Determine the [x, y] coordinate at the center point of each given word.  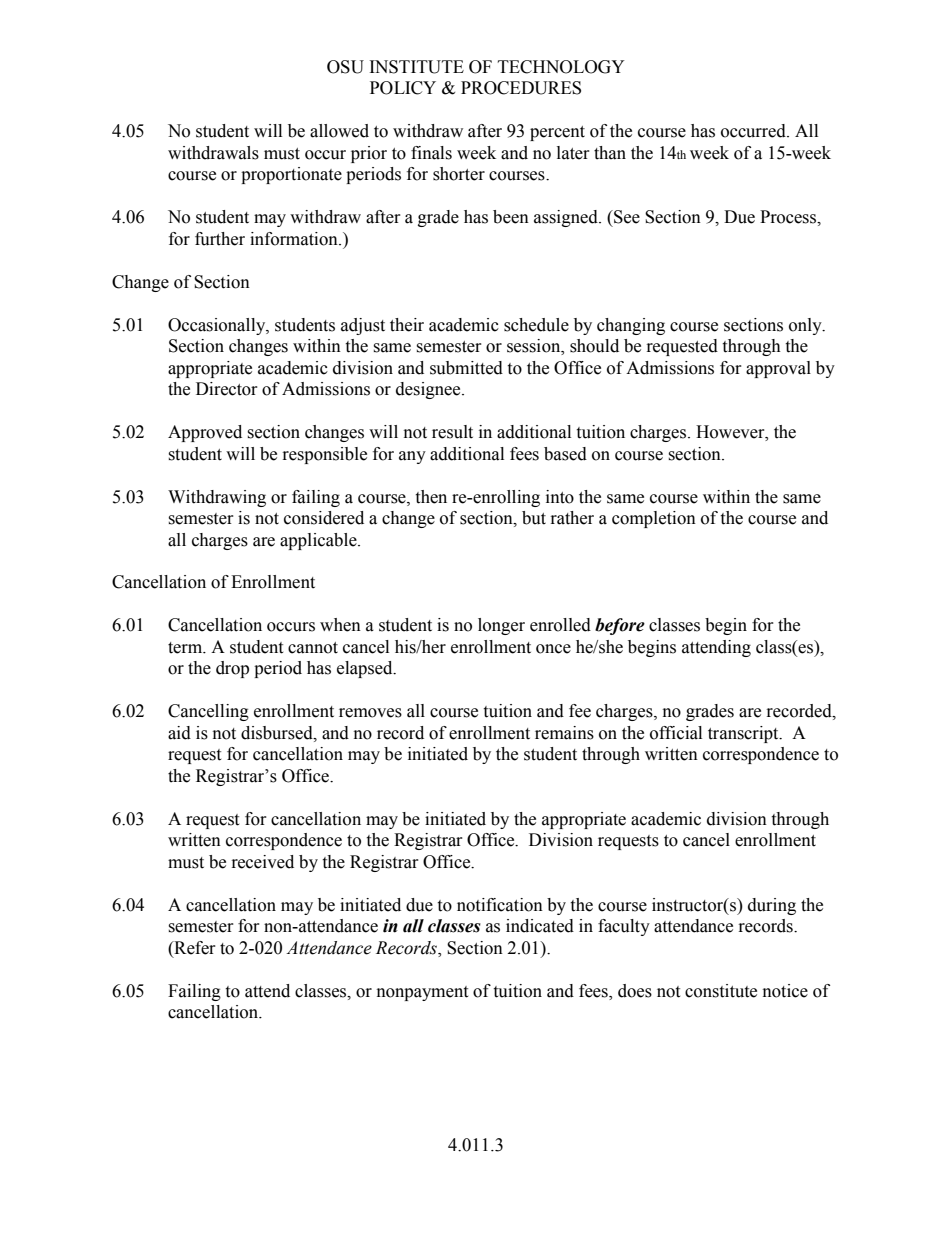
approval [778, 369]
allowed [339, 131]
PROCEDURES [521, 88]
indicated [540, 926]
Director [227, 389]
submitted [466, 368]
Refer [194, 948]
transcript [744, 734]
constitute [721, 991]
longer [501, 626]
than [610, 153]
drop [232, 669]
